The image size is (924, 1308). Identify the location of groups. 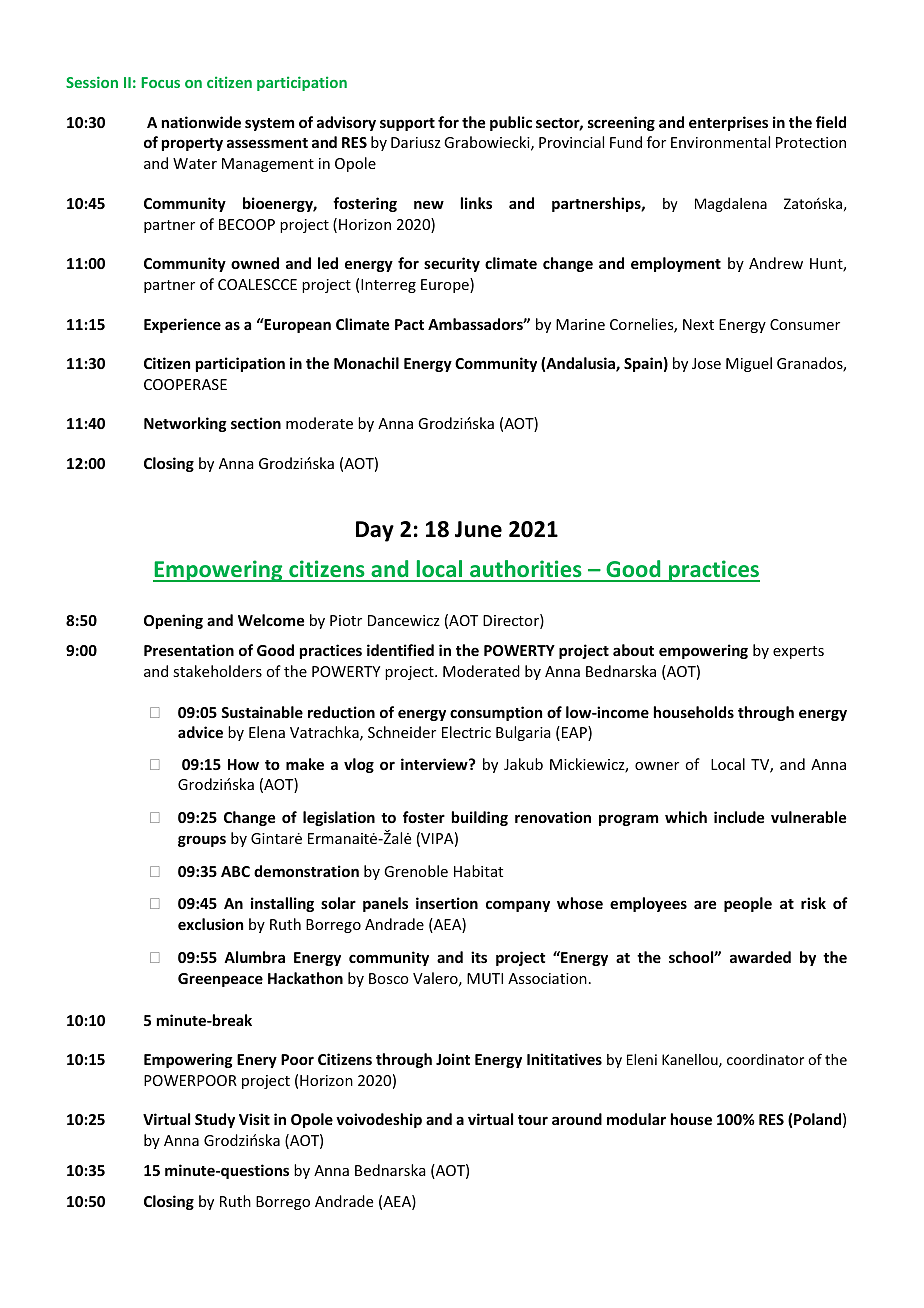
(202, 841).
